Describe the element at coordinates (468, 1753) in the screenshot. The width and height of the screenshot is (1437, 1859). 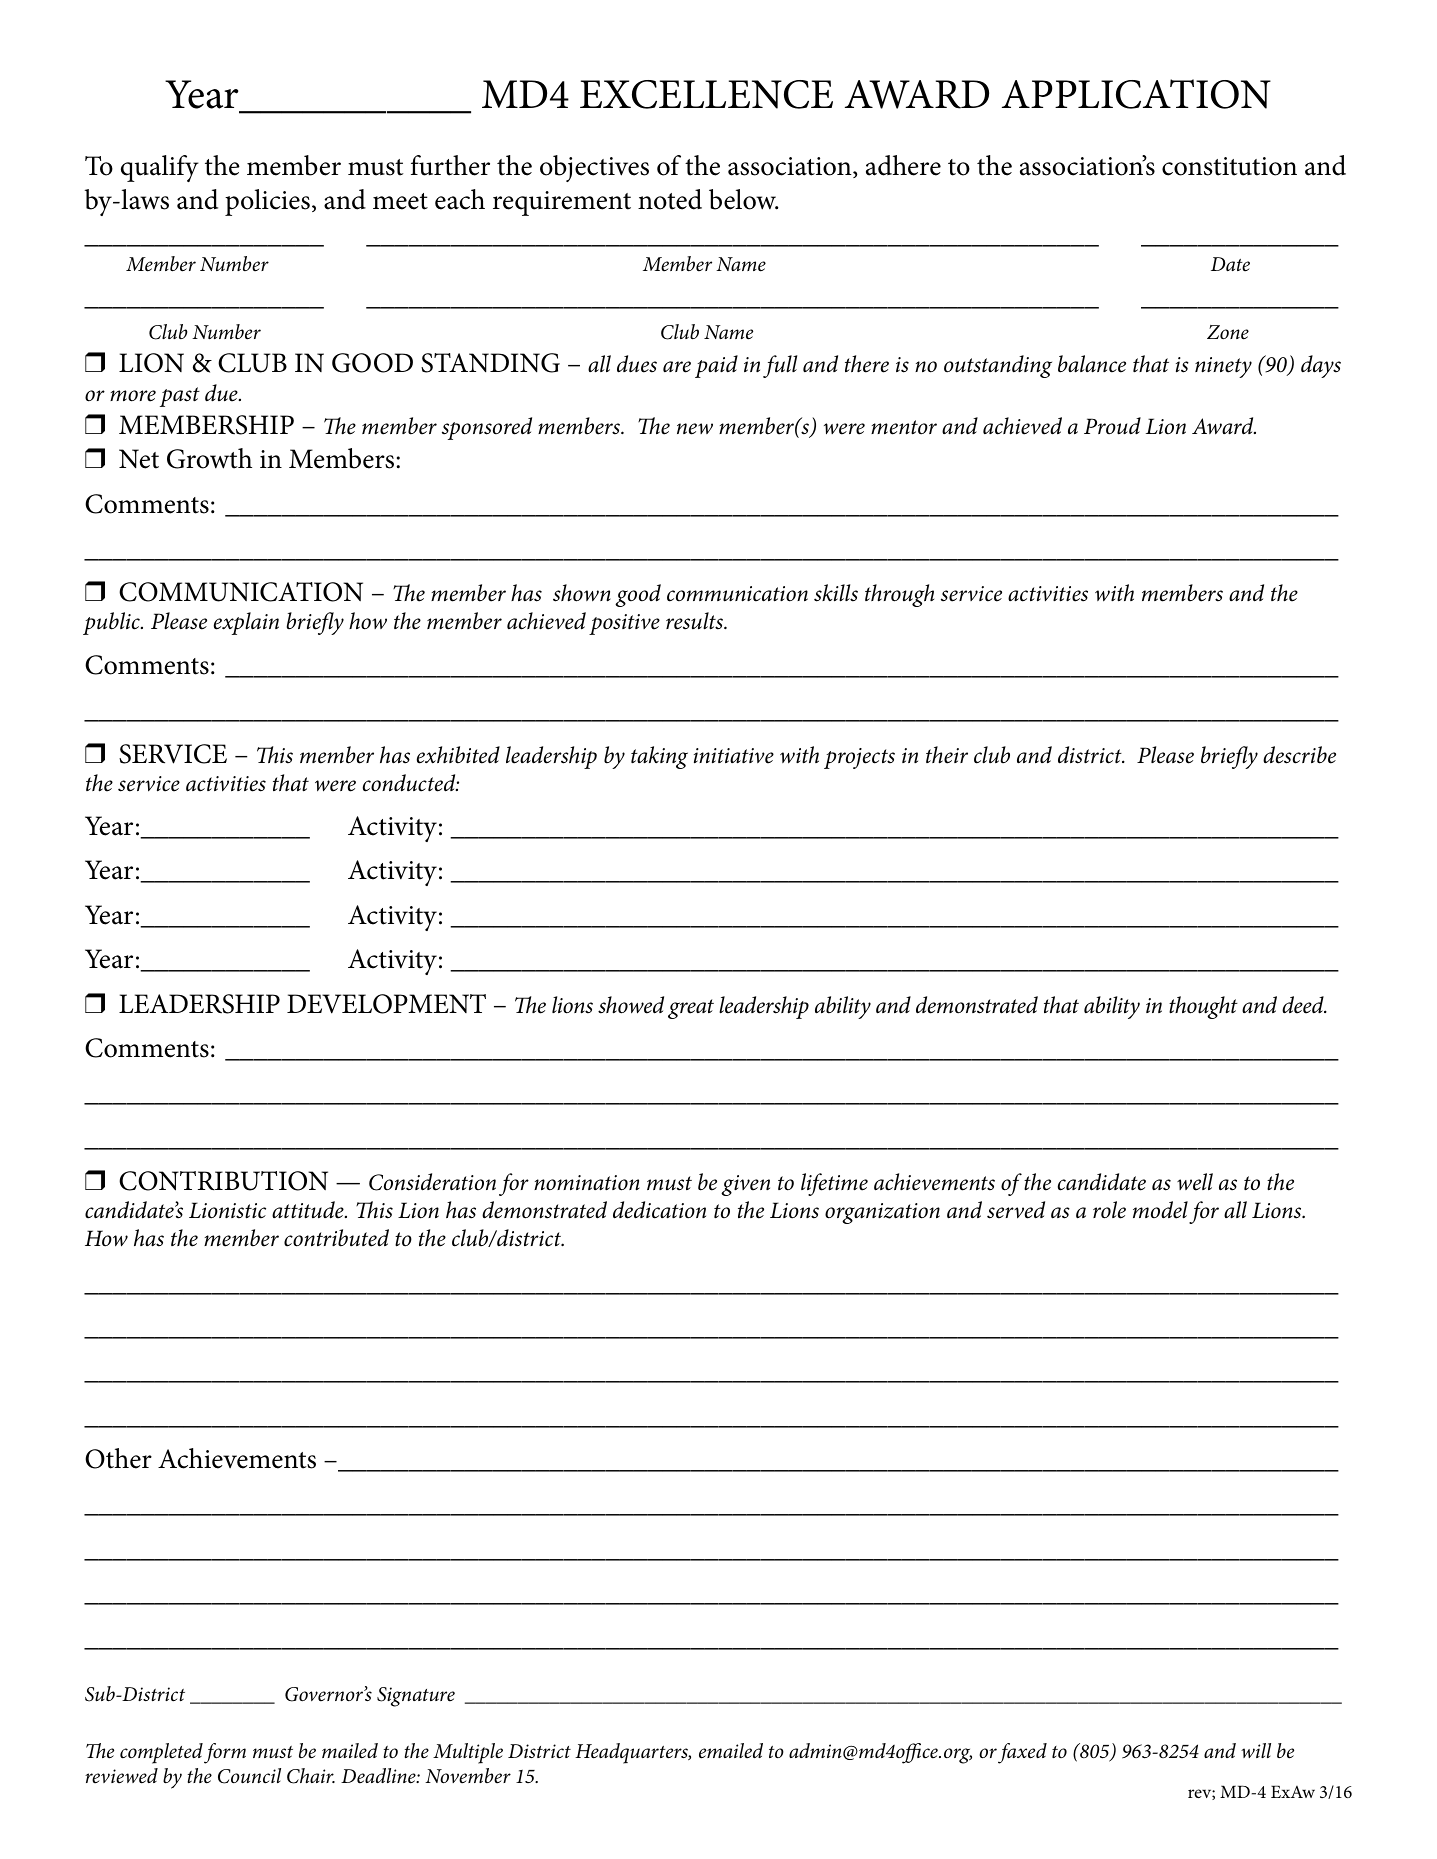
I see `Multiple` at that location.
